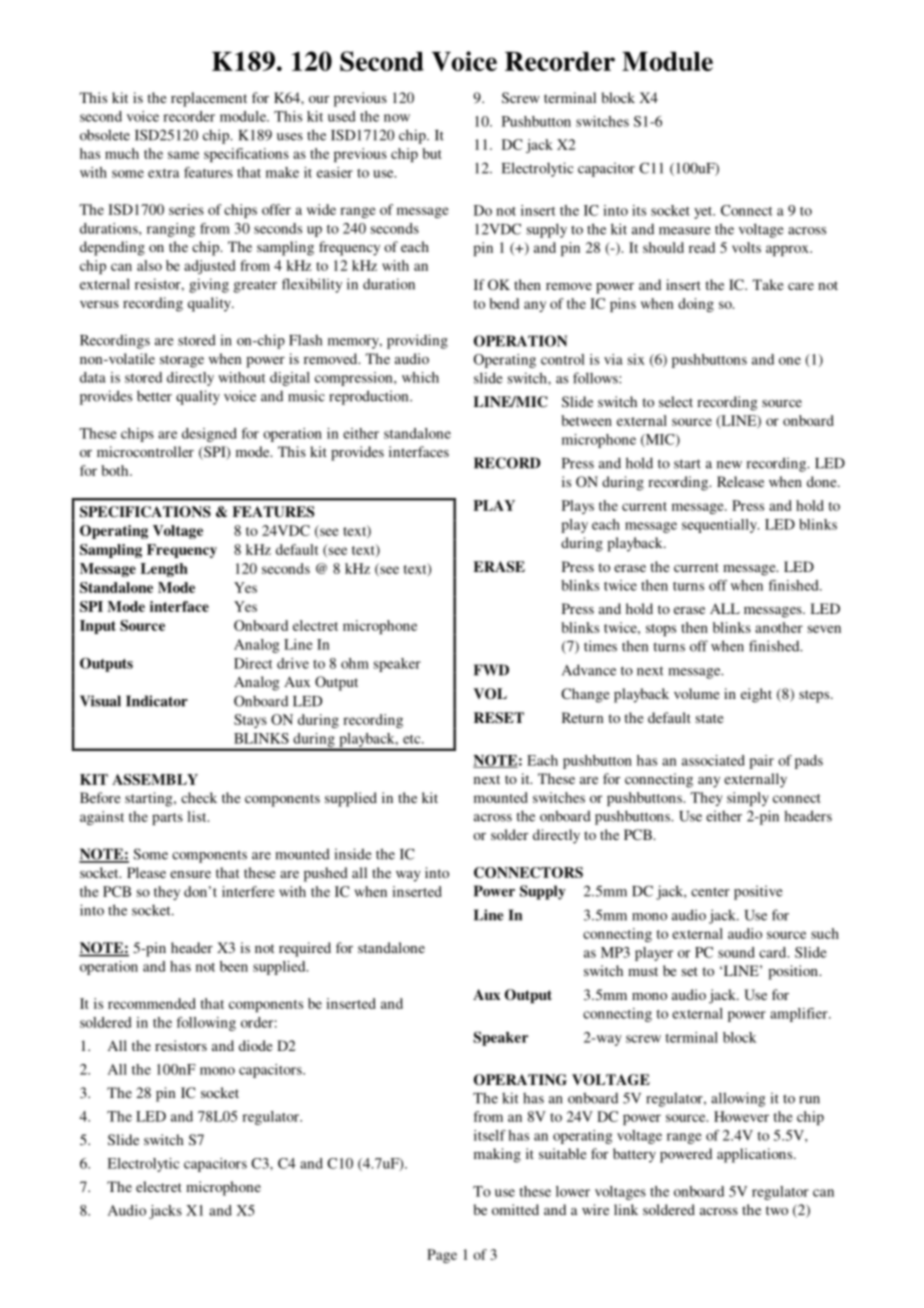  I want to click on yet, so click(704, 213).
